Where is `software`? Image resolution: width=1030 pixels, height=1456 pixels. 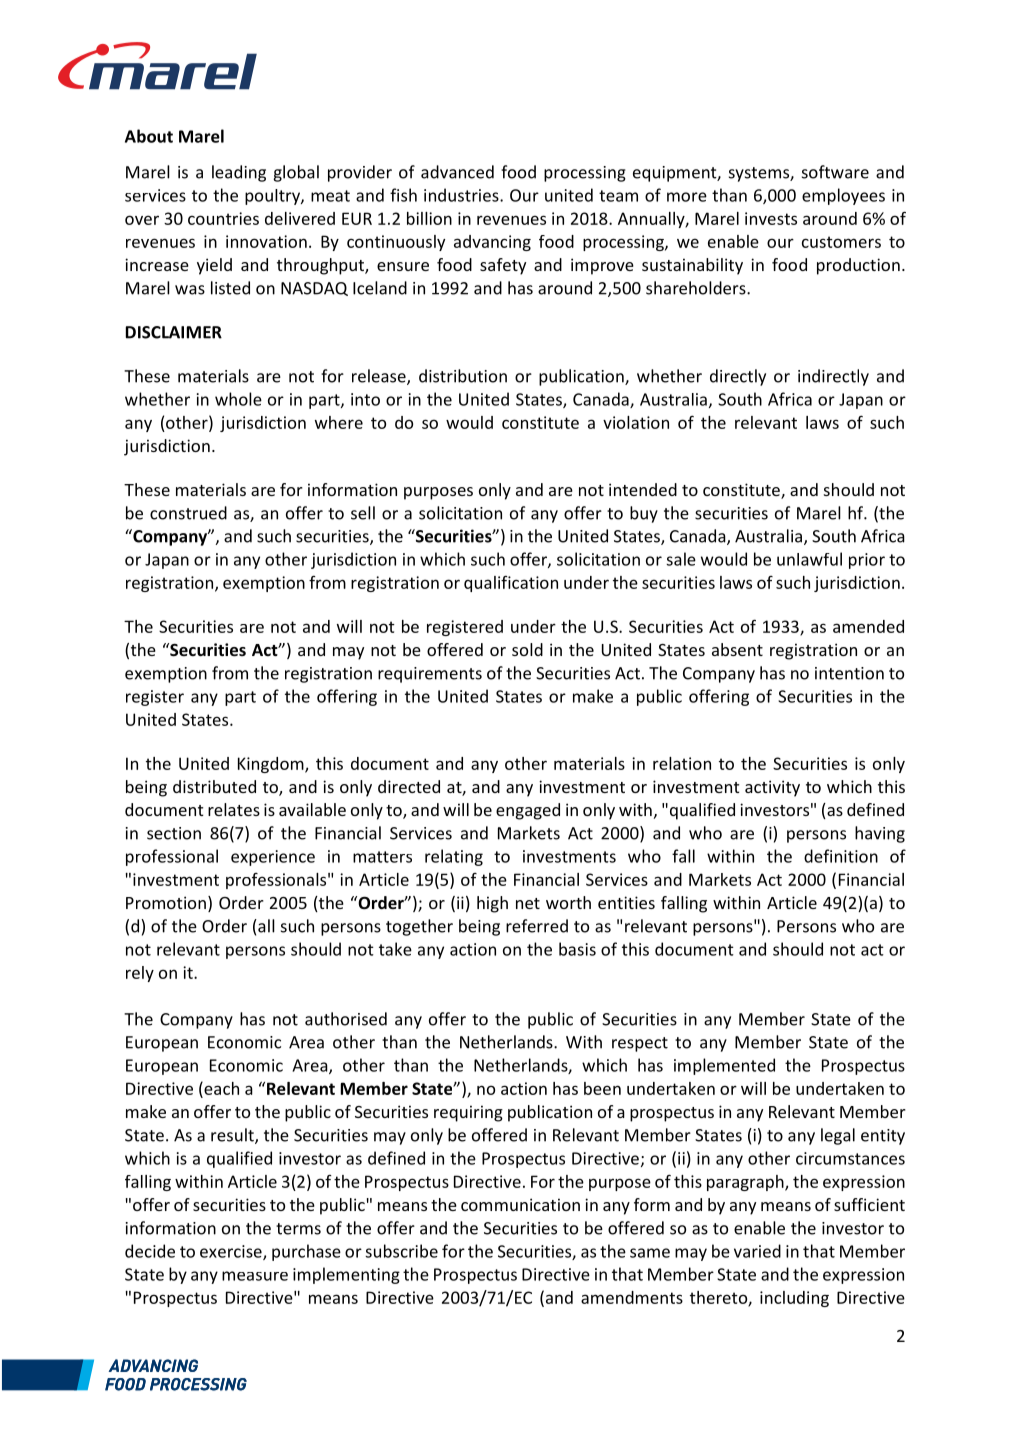 software is located at coordinates (835, 172).
